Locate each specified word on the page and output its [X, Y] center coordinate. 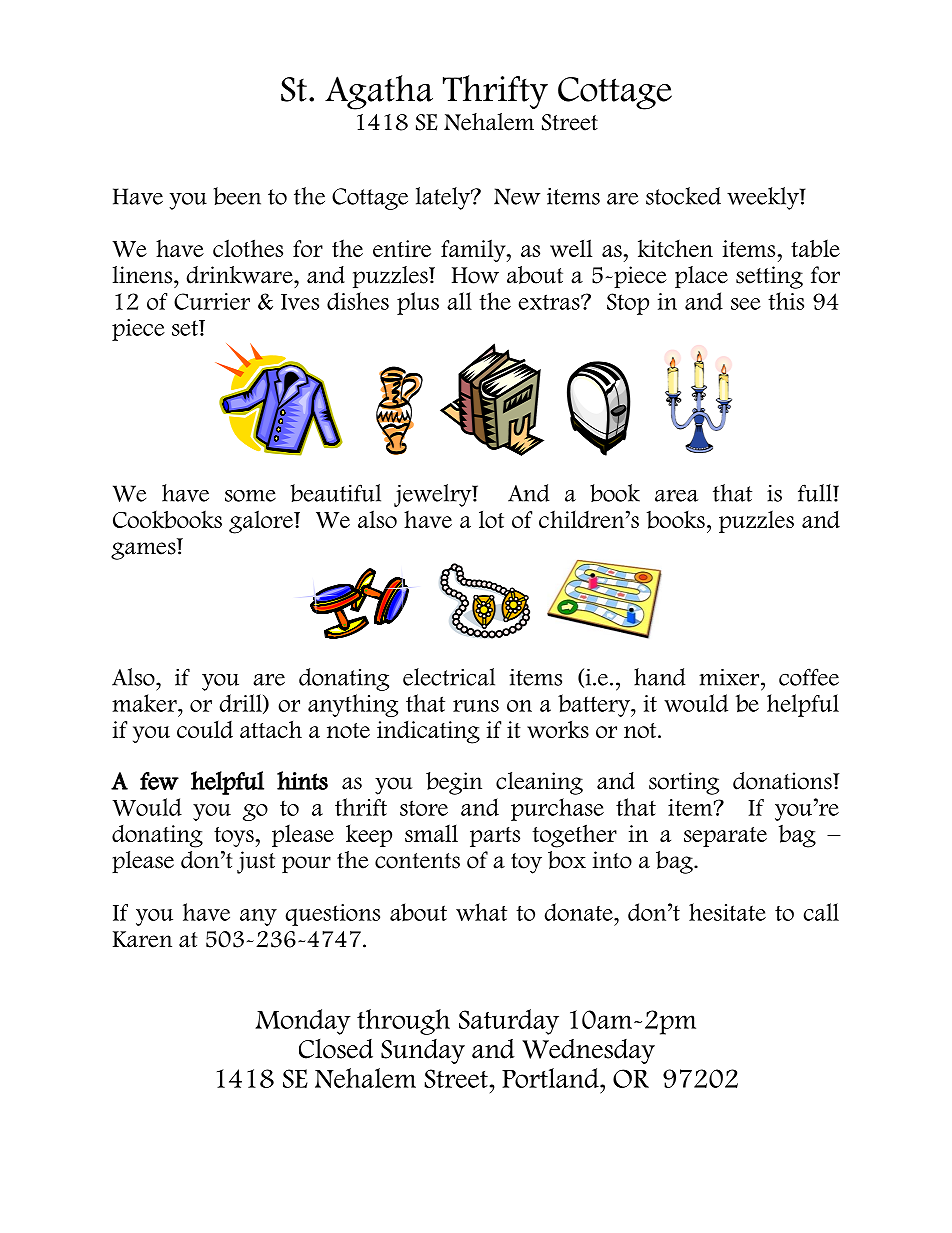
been [237, 196]
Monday [303, 1022]
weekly [764, 198]
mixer [730, 677]
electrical [449, 677]
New [517, 196]
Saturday [509, 1022]
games [143, 551]
